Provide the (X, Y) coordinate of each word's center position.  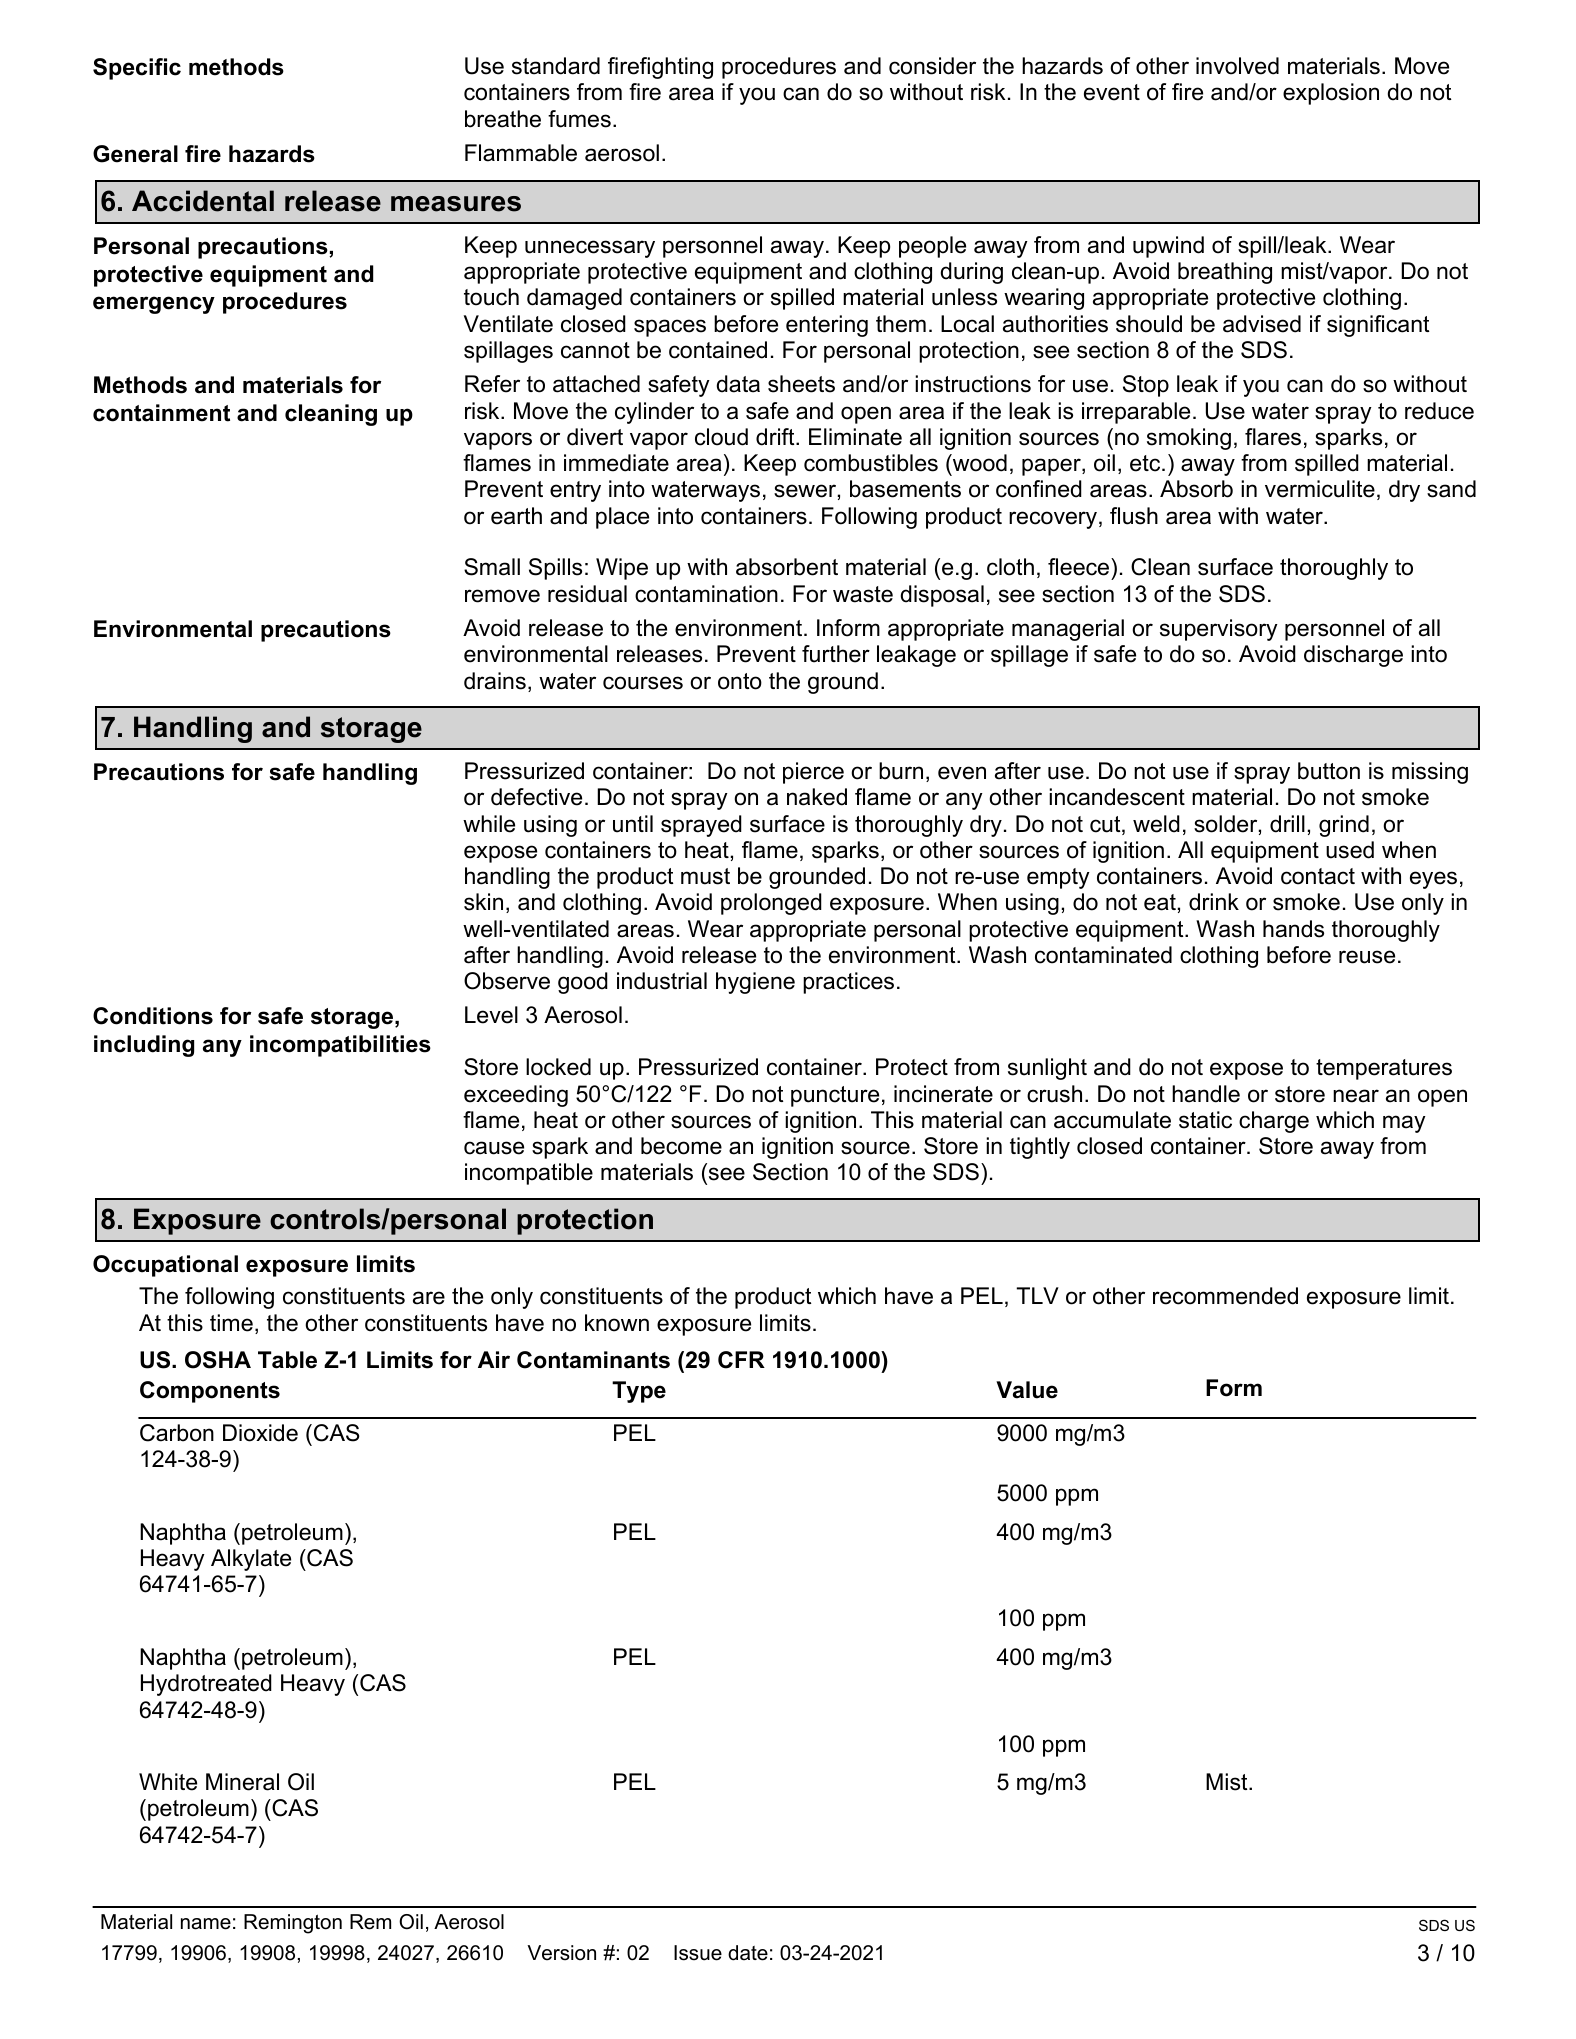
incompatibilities (340, 1046)
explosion (1331, 94)
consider (932, 66)
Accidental (203, 201)
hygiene (755, 983)
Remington (293, 1924)
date (748, 1953)
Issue (698, 1953)
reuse (1367, 957)
